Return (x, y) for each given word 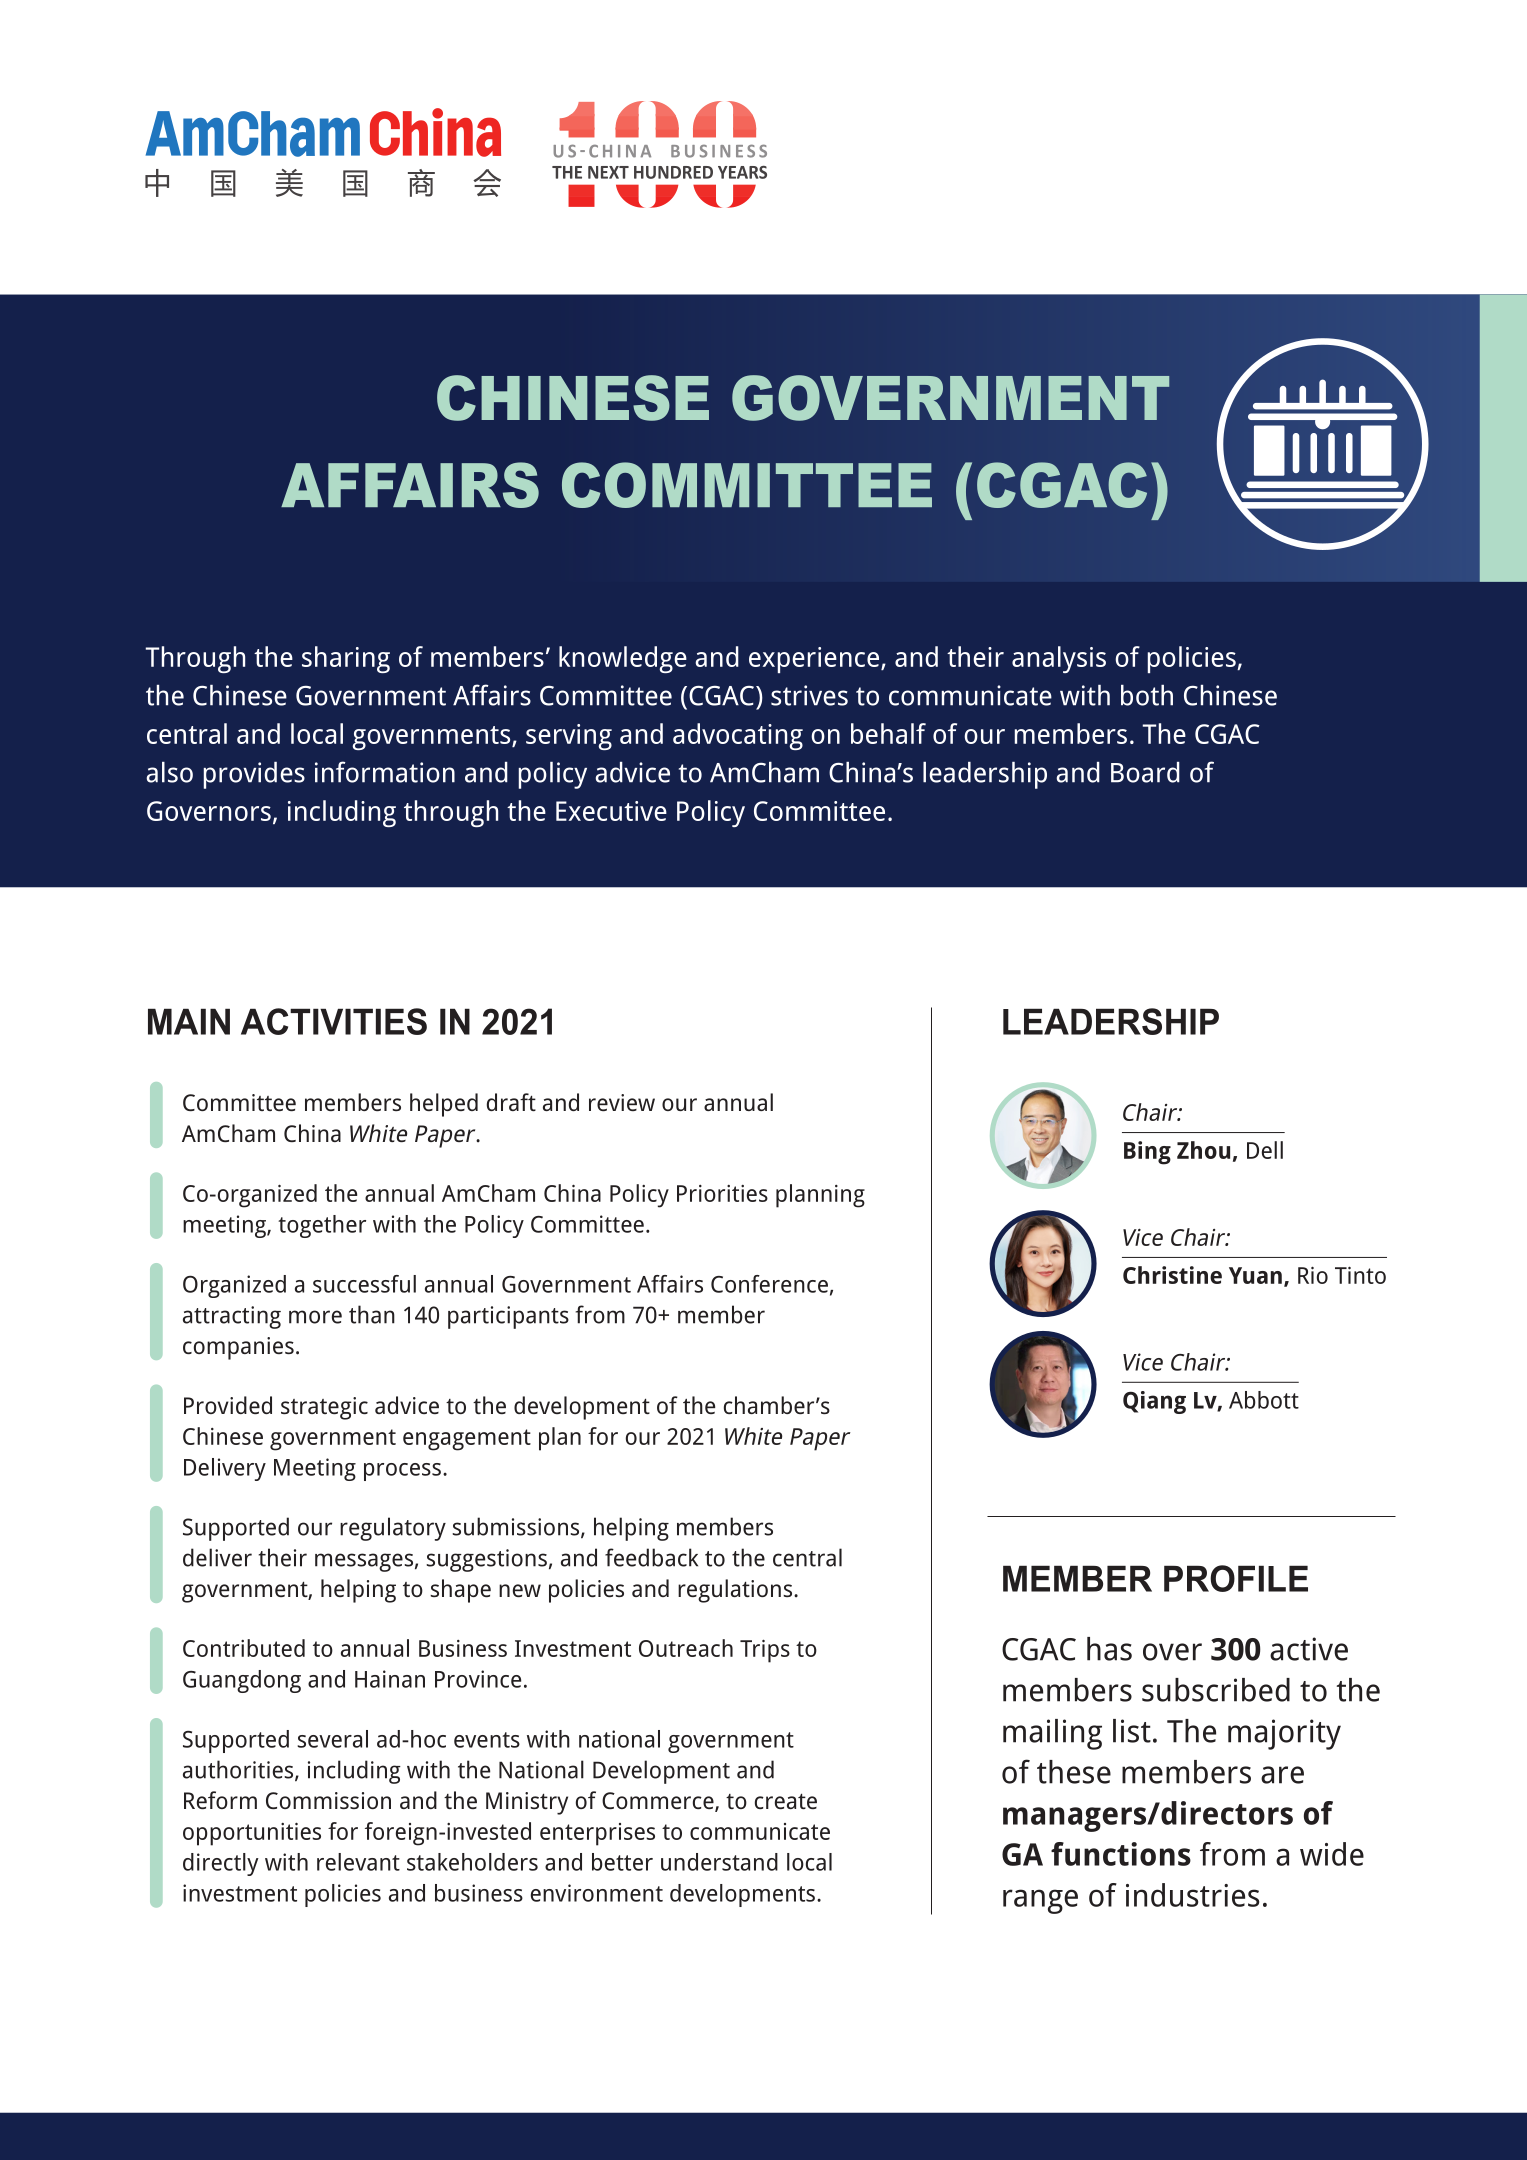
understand (719, 1862)
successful (364, 1284)
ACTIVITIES (334, 1021)
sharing (346, 659)
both (1147, 695)
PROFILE (1236, 1578)
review (622, 1102)
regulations (736, 1591)
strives (809, 695)
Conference (769, 1284)
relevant (358, 1862)
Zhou (1203, 1150)
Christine (1172, 1275)
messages (364, 1562)
